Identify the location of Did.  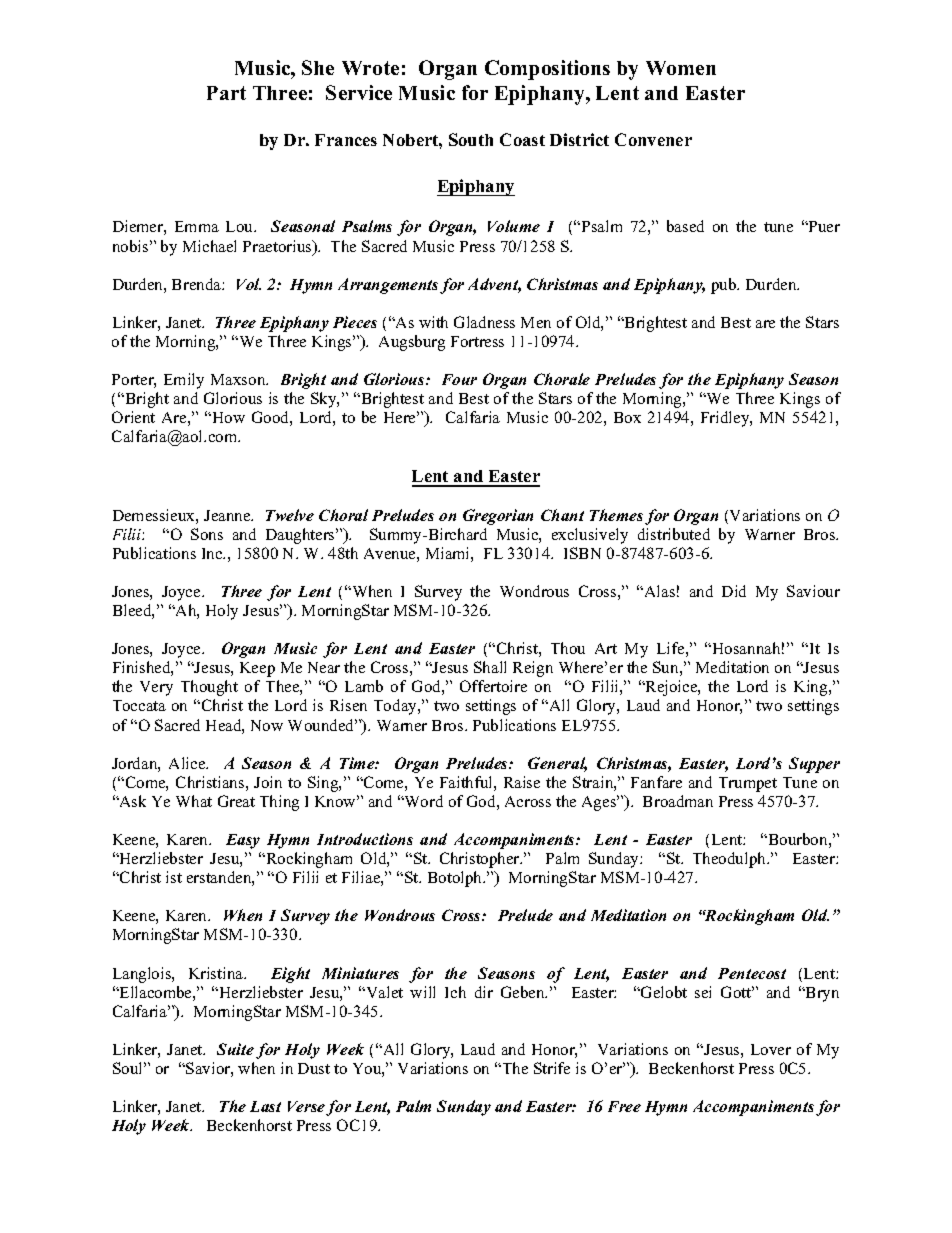
(734, 591).
